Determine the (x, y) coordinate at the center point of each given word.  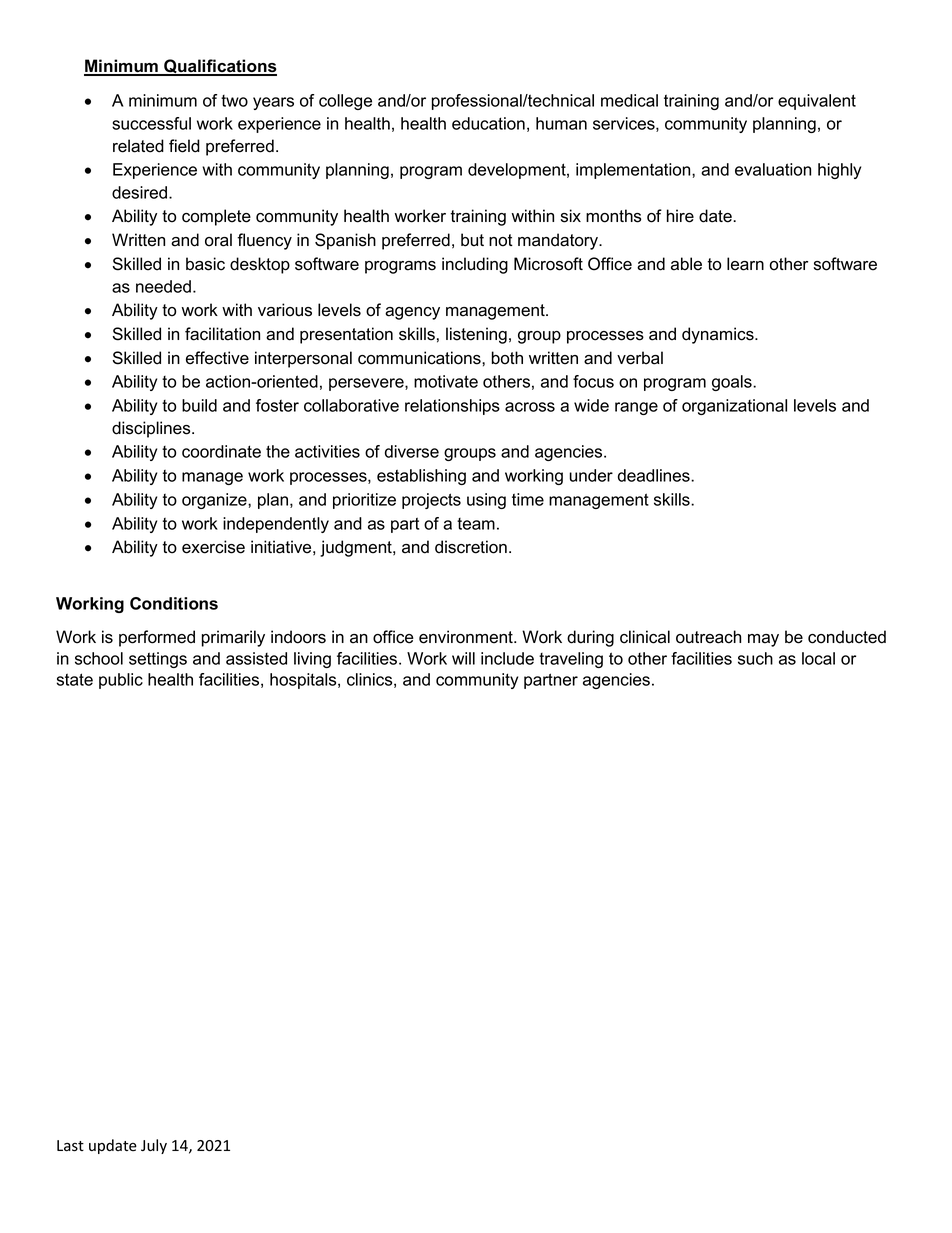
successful (151, 123)
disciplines (152, 429)
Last (70, 1146)
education (488, 123)
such (755, 658)
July (154, 1146)
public (121, 681)
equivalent (817, 102)
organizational (734, 407)
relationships (452, 407)
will (463, 658)
